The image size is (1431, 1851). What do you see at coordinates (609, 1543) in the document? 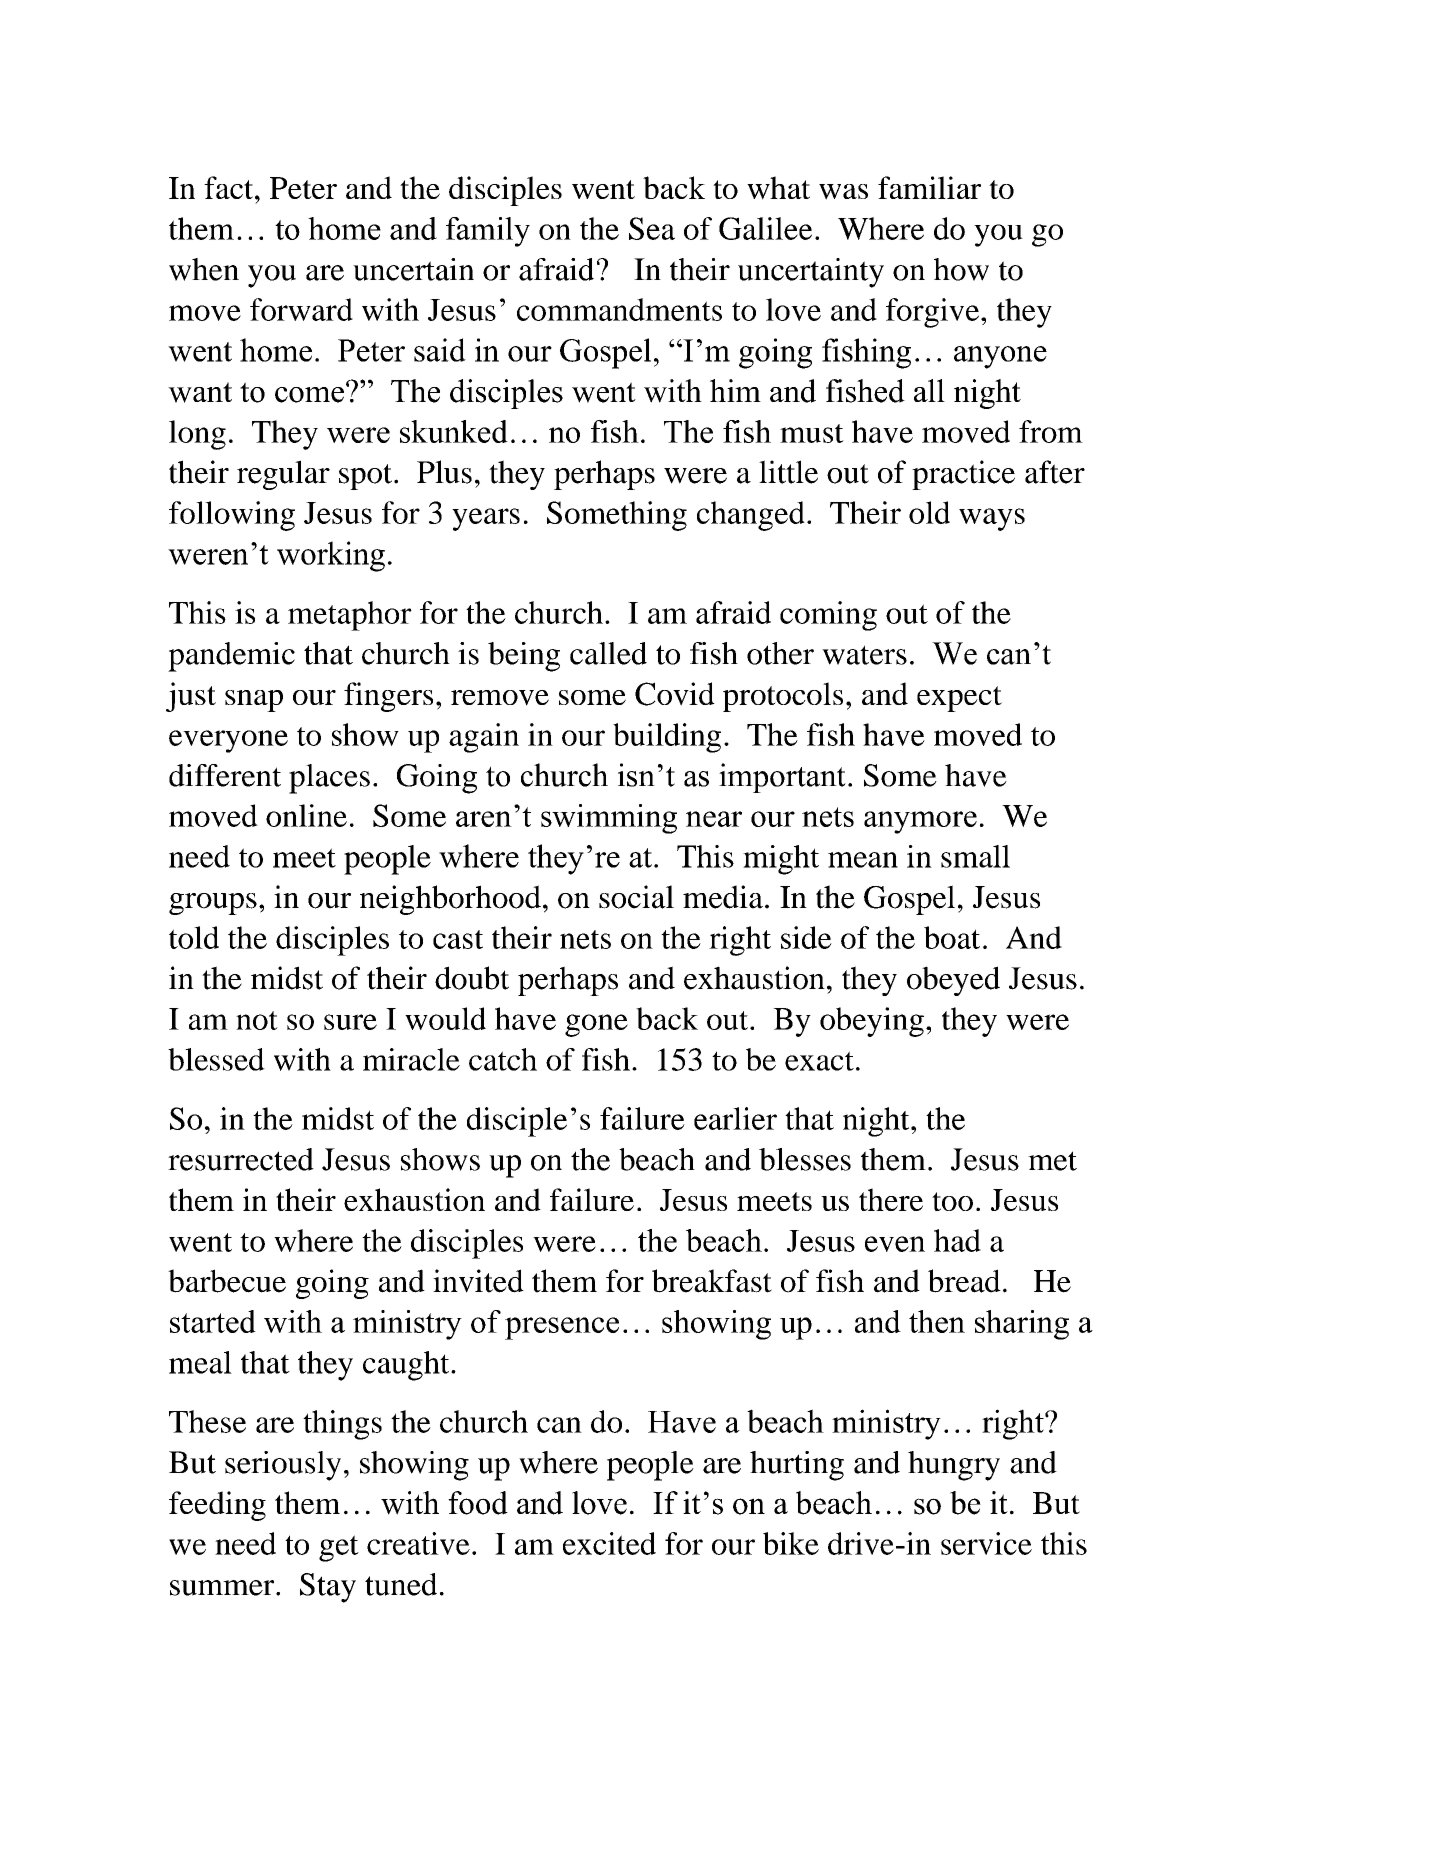
I see `excited` at bounding box center [609, 1543].
